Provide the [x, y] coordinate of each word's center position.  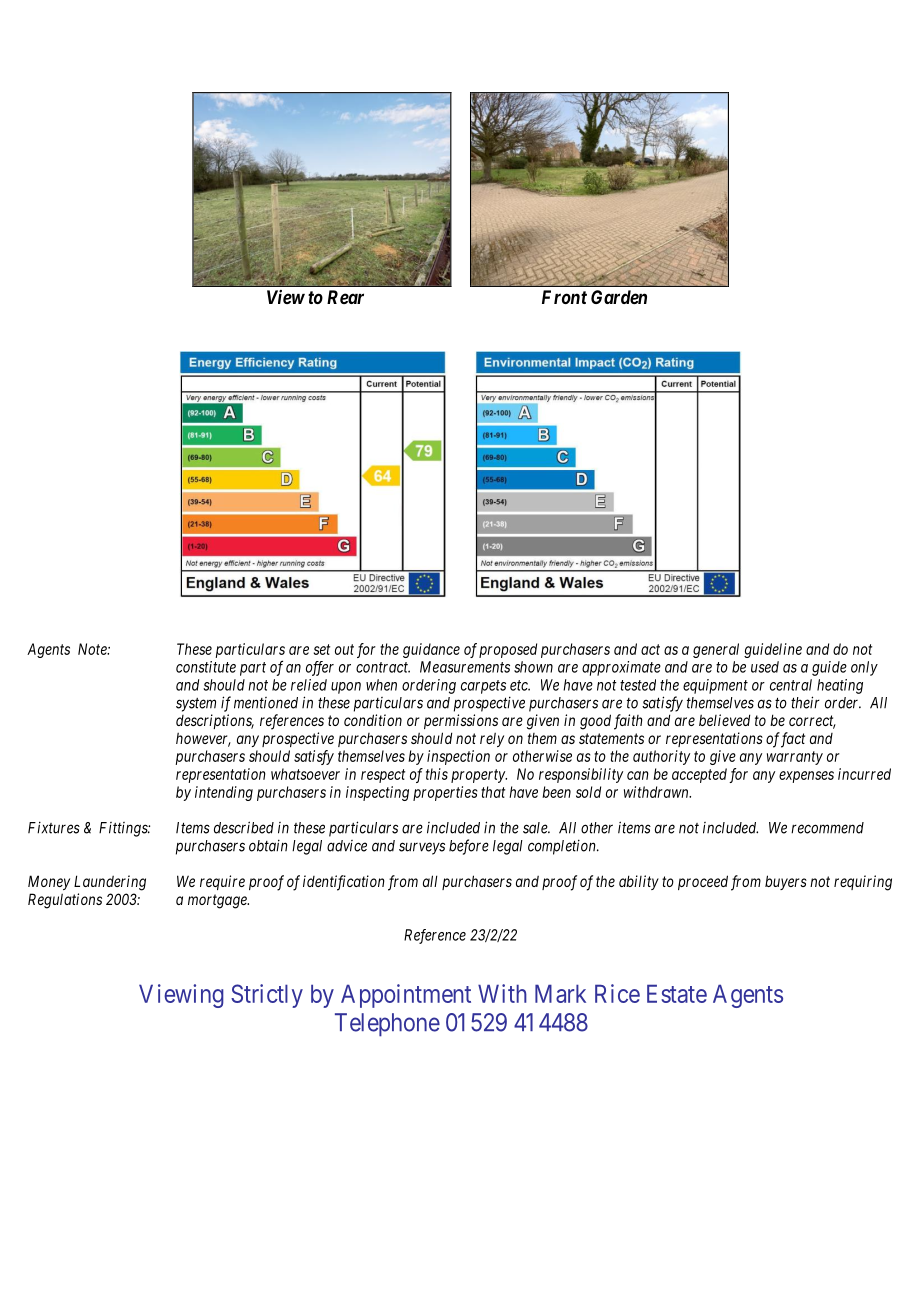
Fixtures [54, 827]
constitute [206, 667]
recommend [827, 828]
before [469, 847]
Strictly [267, 996]
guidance [431, 650]
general [716, 650]
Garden [619, 297]
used [765, 667]
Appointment [406, 996]
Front [564, 297]
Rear [345, 297]
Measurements [465, 667]
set [322, 649]
